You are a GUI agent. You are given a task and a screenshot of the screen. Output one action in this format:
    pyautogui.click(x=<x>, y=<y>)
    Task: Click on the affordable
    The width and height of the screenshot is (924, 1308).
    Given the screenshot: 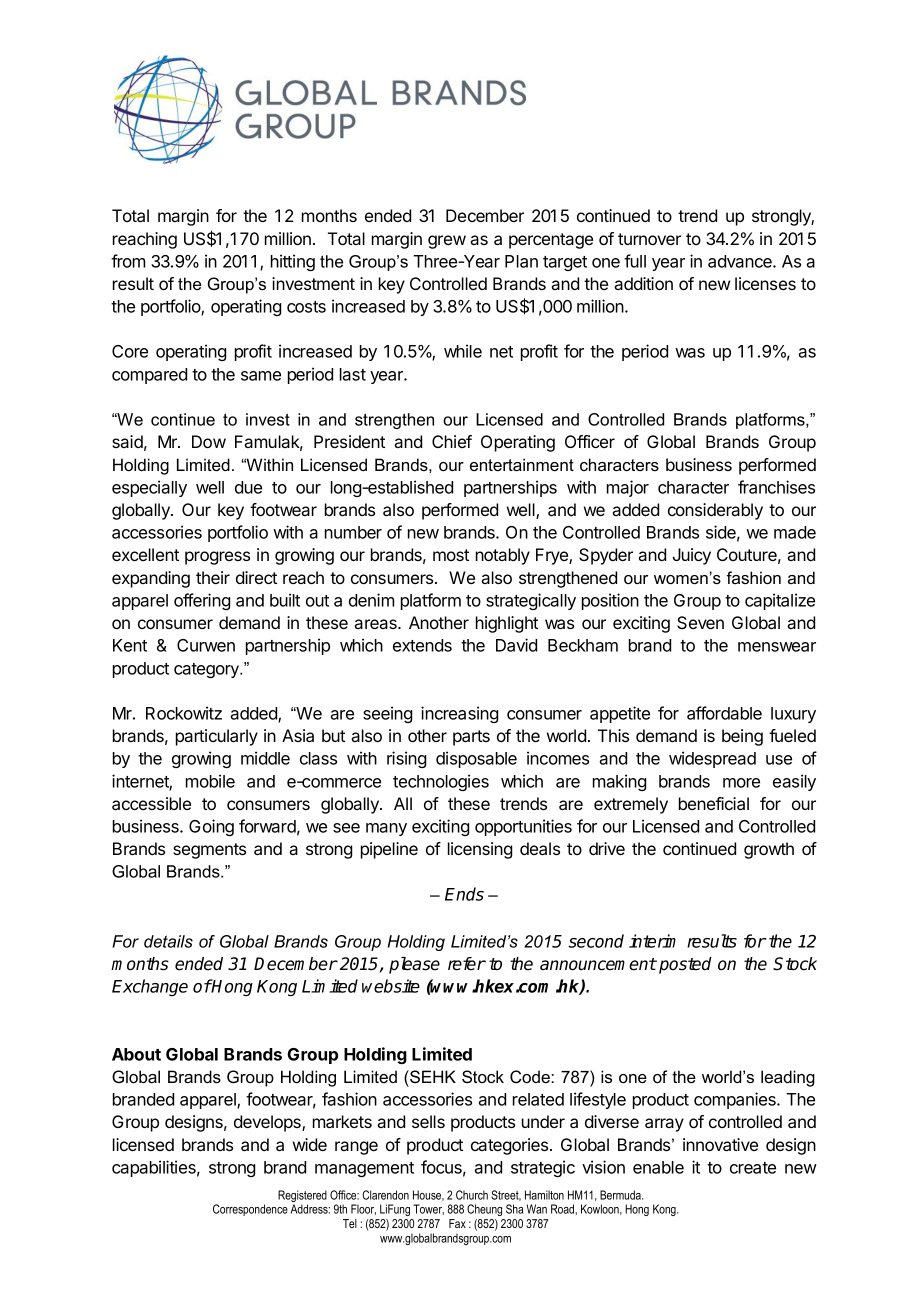 What is the action you would take?
    pyautogui.click(x=724, y=713)
